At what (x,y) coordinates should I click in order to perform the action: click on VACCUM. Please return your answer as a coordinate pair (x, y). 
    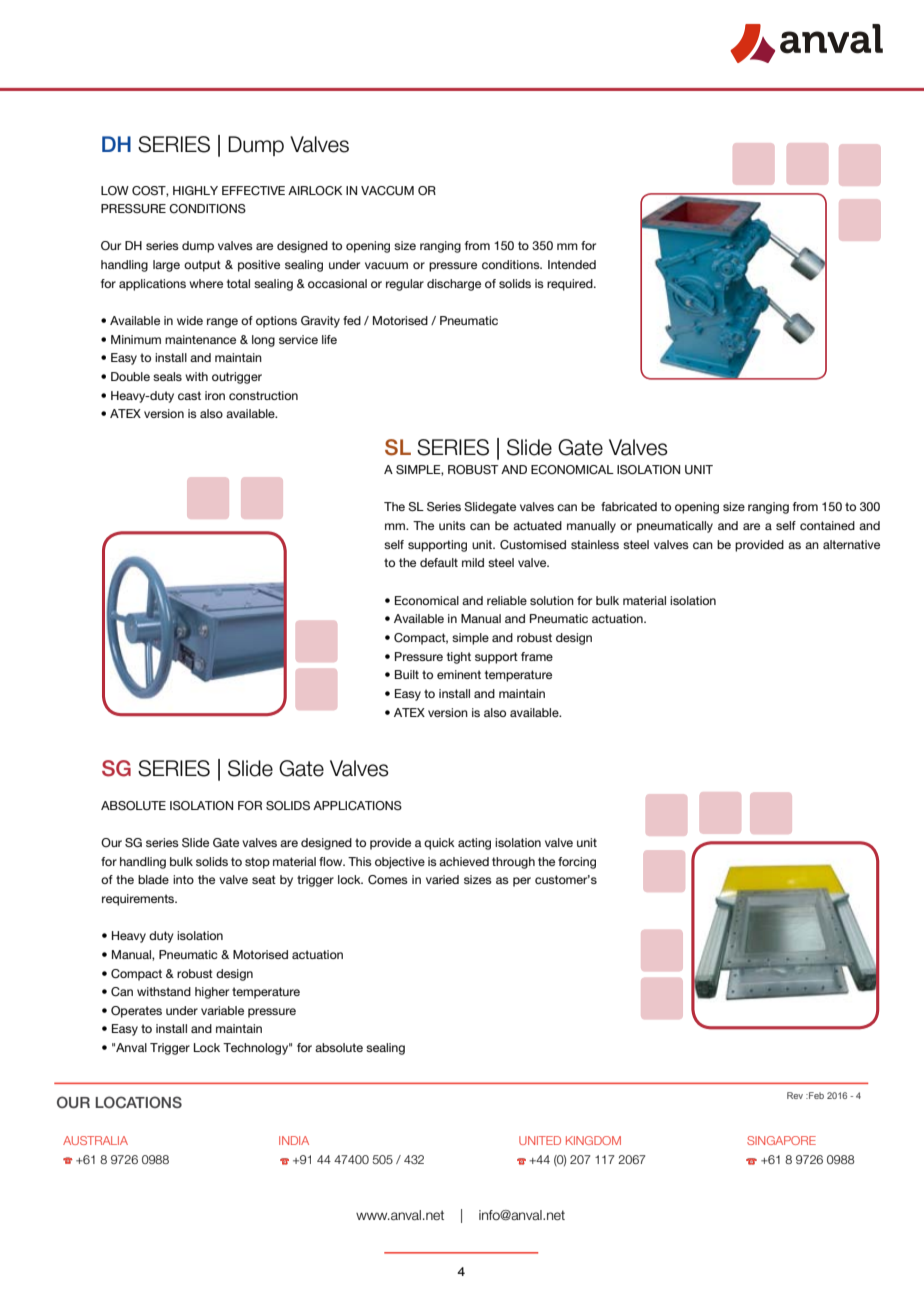
    Looking at the image, I should click on (387, 191).
